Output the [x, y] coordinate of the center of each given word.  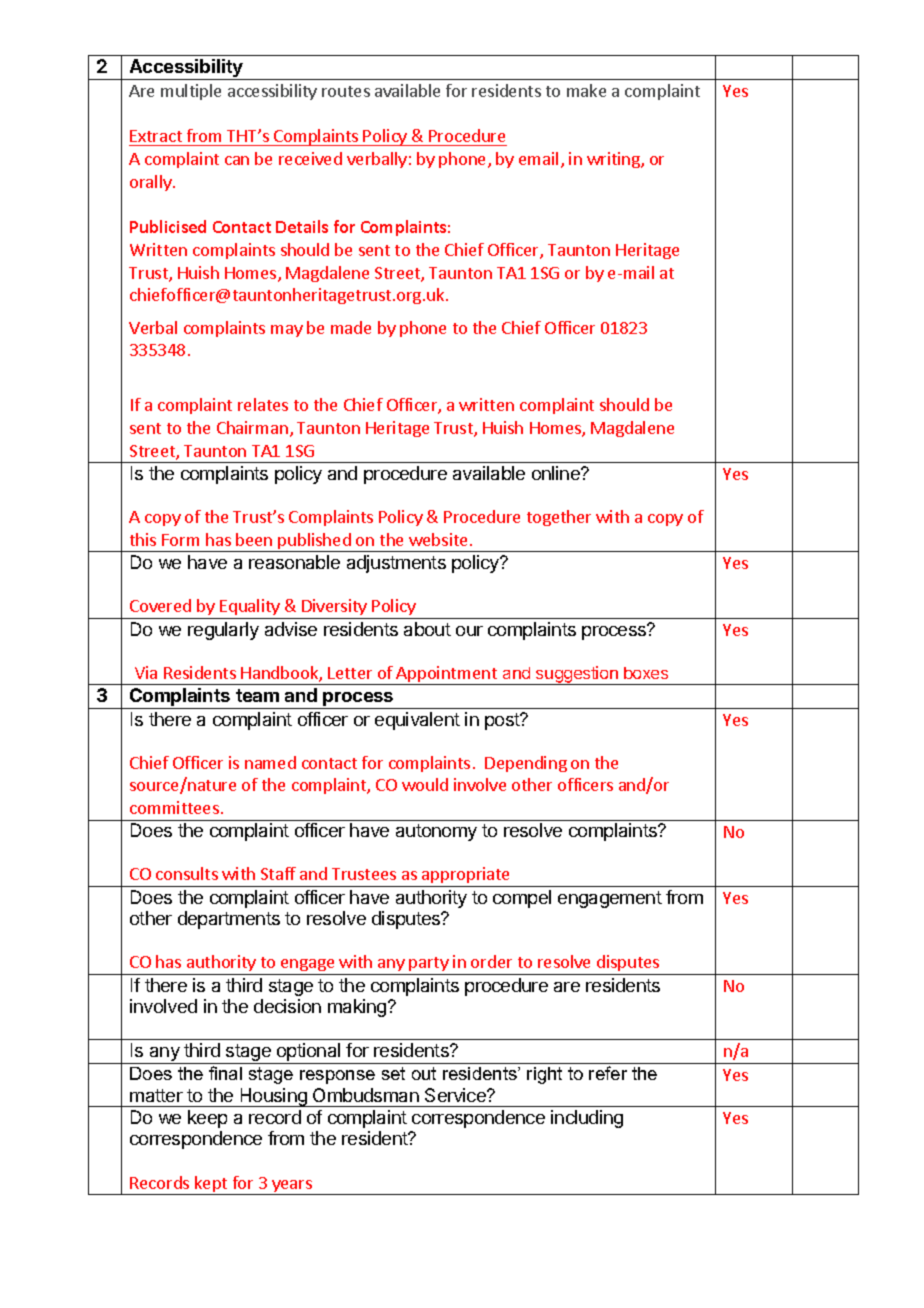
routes [346, 91]
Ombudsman [366, 1095]
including [587, 1119]
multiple [191, 92]
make [586, 90]
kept [211, 1185]
